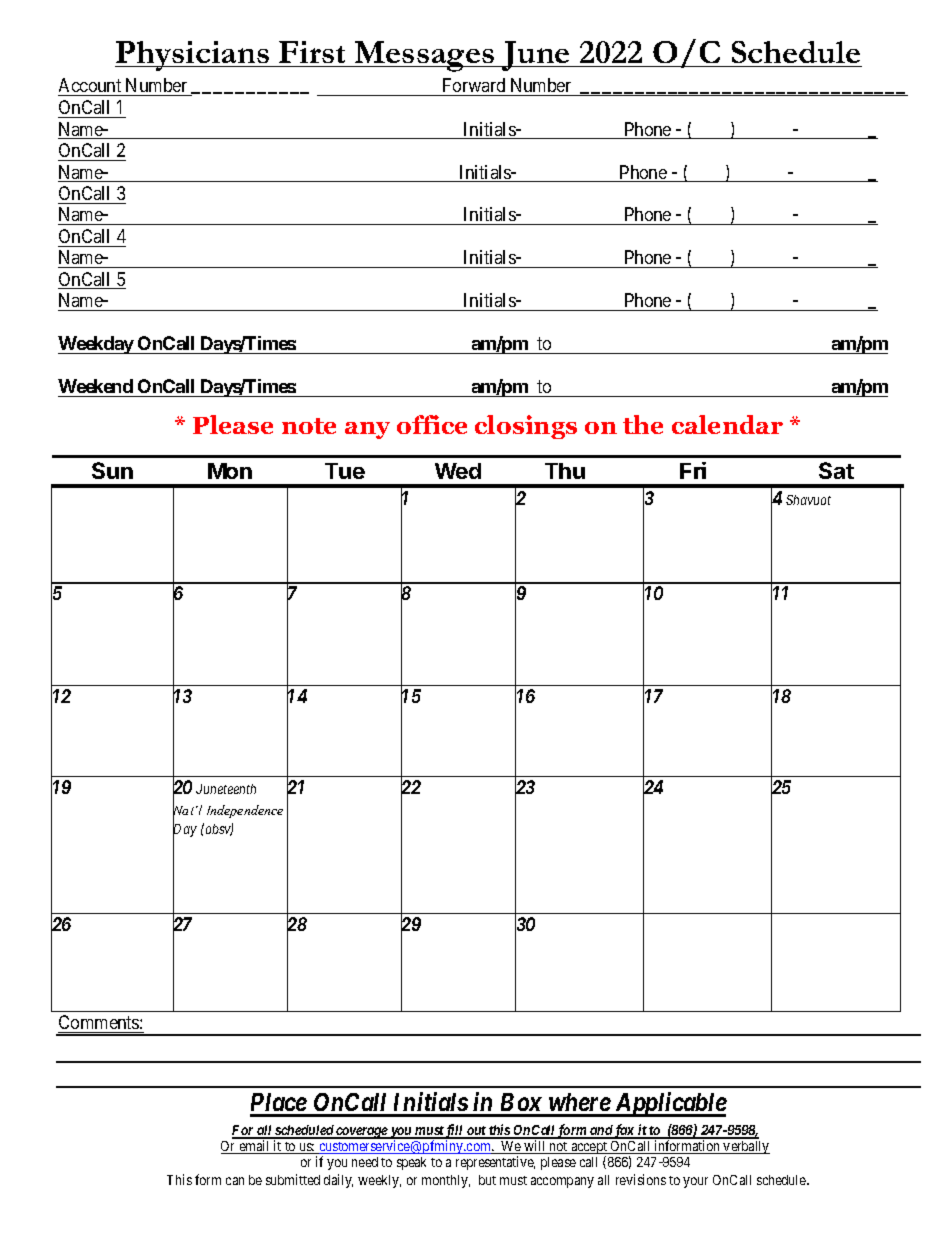  Describe the element at coordinates (425, 56) in the document. I see `Messages` at that location.
